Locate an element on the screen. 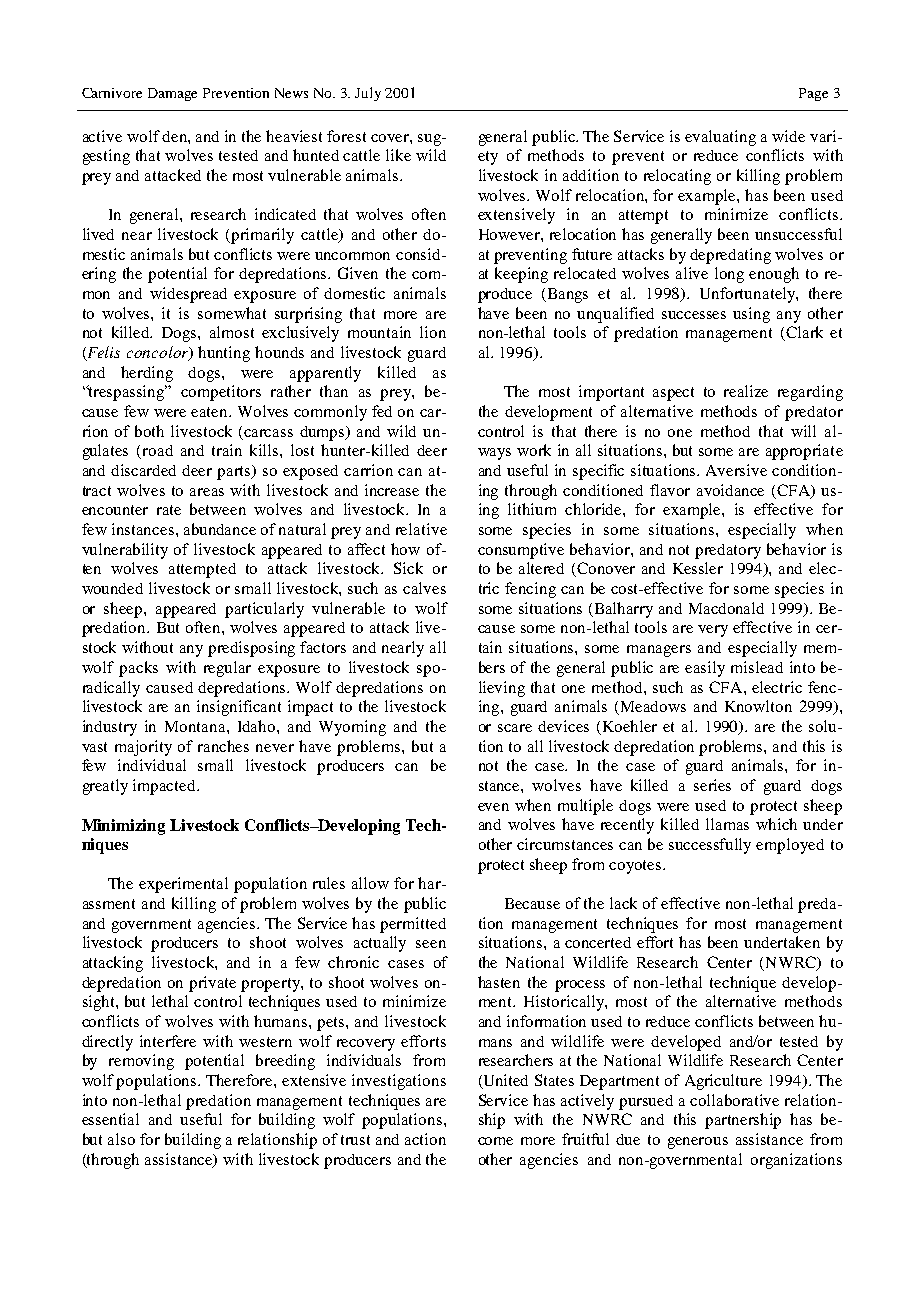 This screenshot has width=924, height=1308. collaborative is located at coordinates (734, 1100).
